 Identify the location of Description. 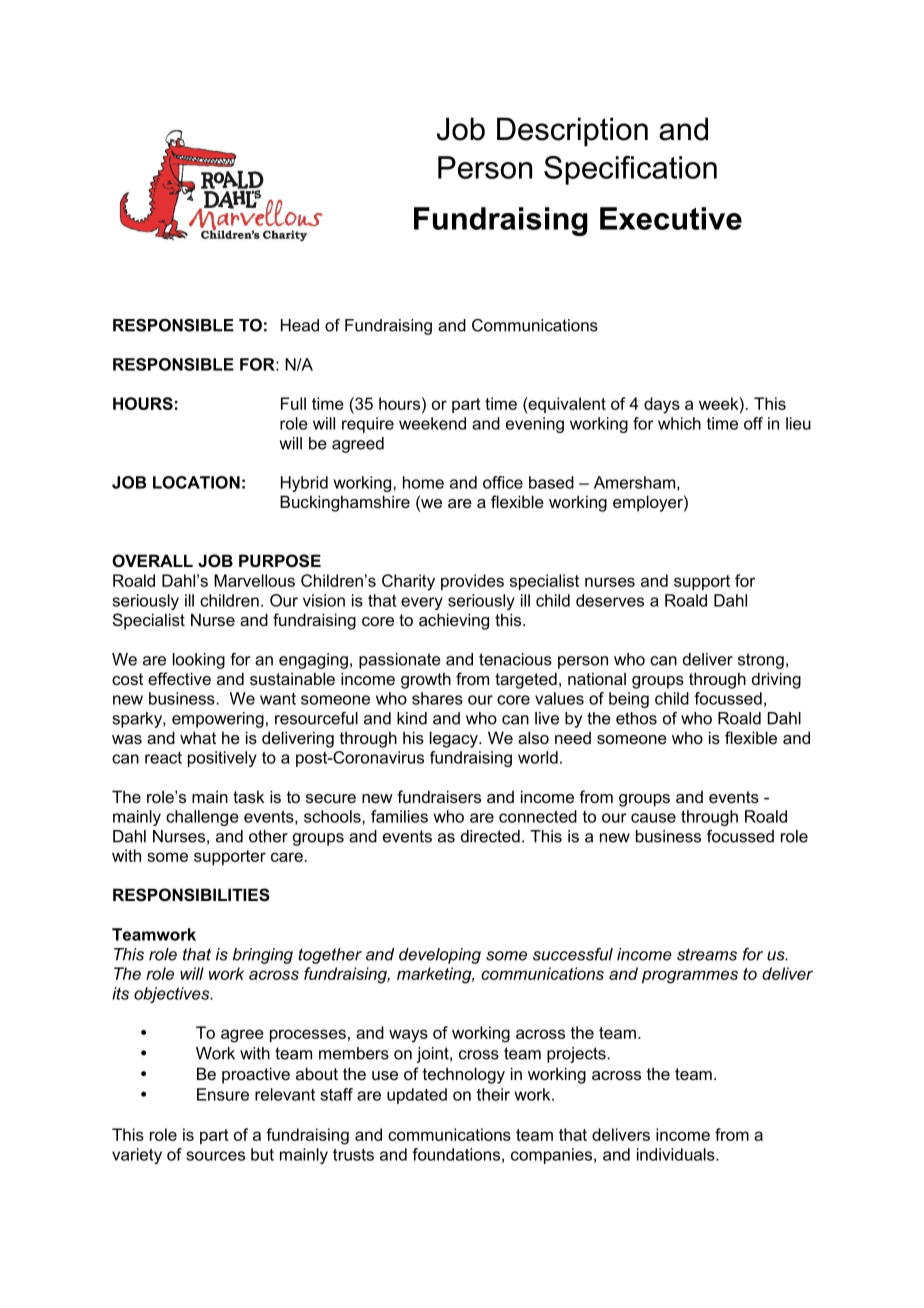
(572, 131).
